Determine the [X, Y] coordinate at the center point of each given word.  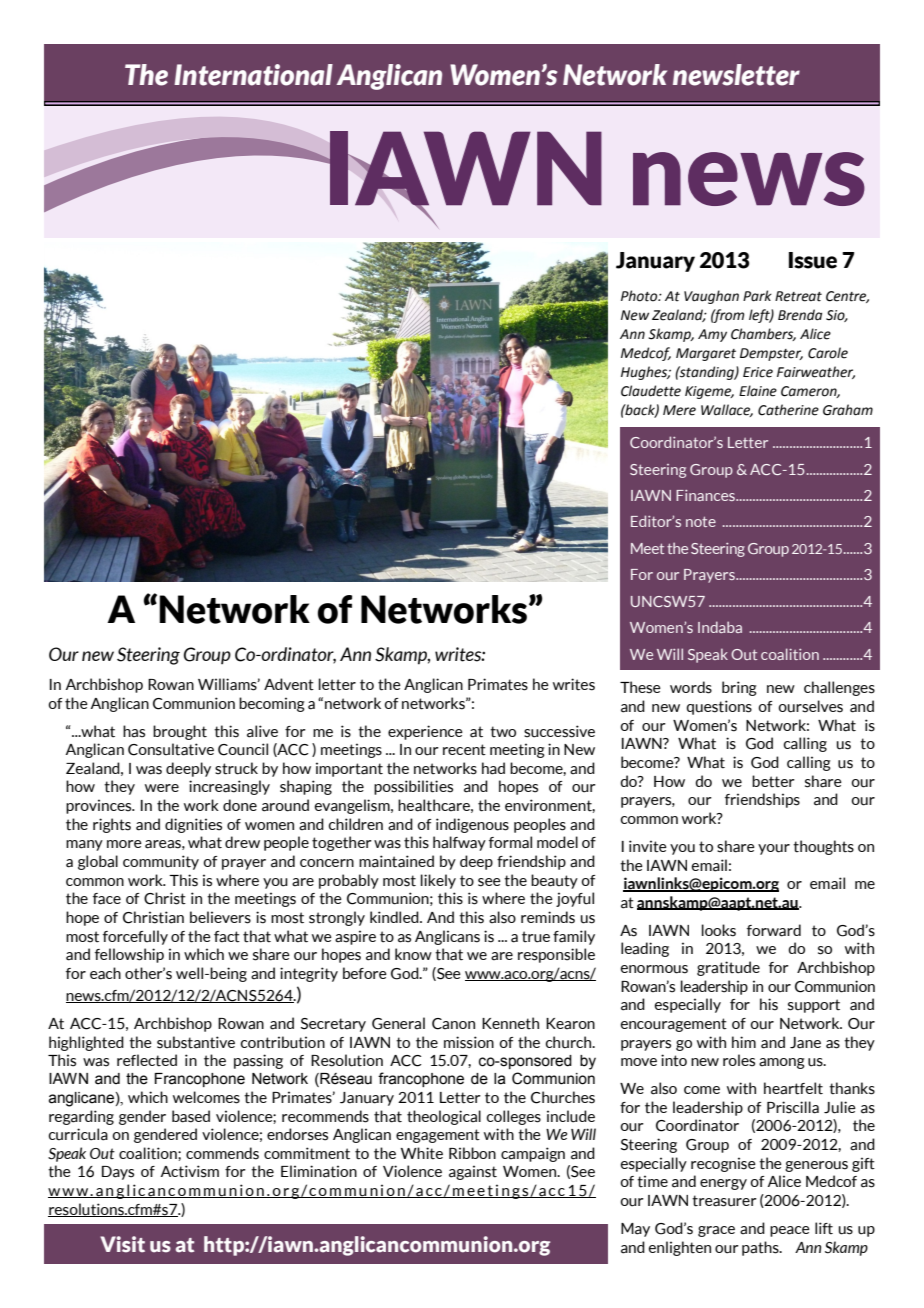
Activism [189, 1171]
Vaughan [711, 297]
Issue [813, 260]
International [253, 75]
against [473, 1172]
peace [790, 1231]
